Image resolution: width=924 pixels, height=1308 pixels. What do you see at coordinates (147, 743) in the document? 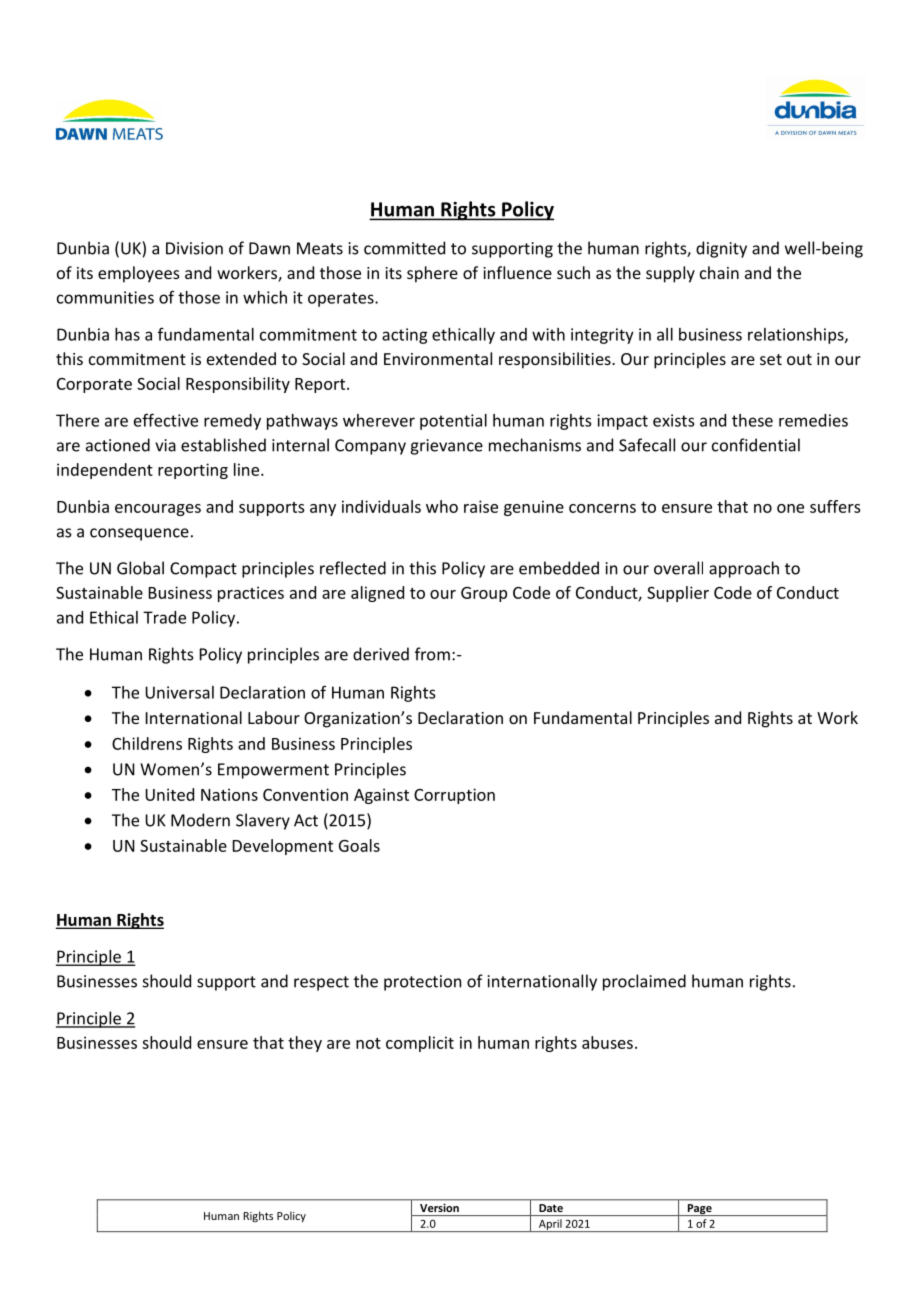
I see `Childrens` at bounding box center [147, 743].
